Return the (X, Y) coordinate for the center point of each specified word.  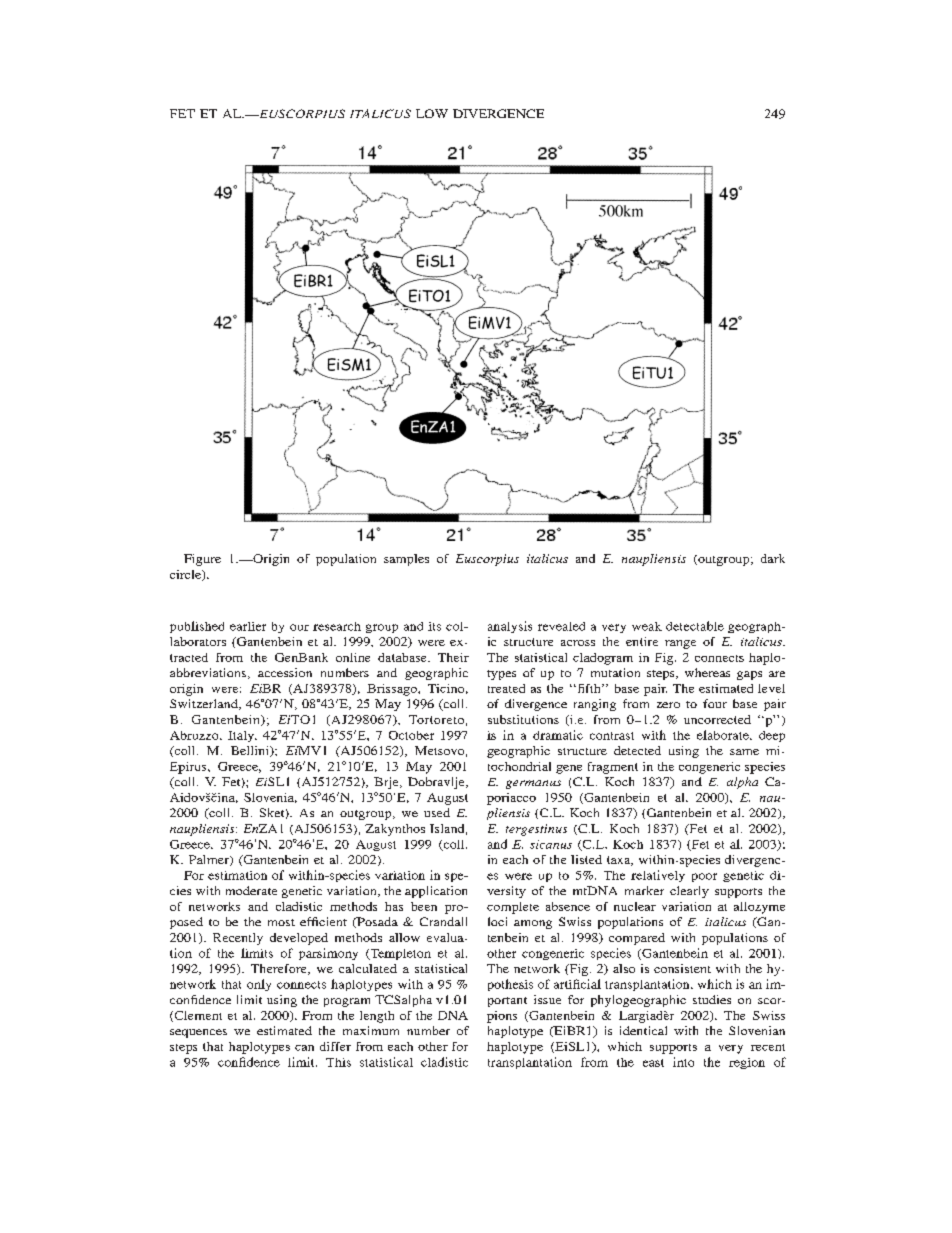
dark (773, 558)
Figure (202, 560)
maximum (371, 1030)
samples (406, 560)
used (437, 812)
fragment (613, 768)
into (683, 1062)
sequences (198, 1033)
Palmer (210, 860)
